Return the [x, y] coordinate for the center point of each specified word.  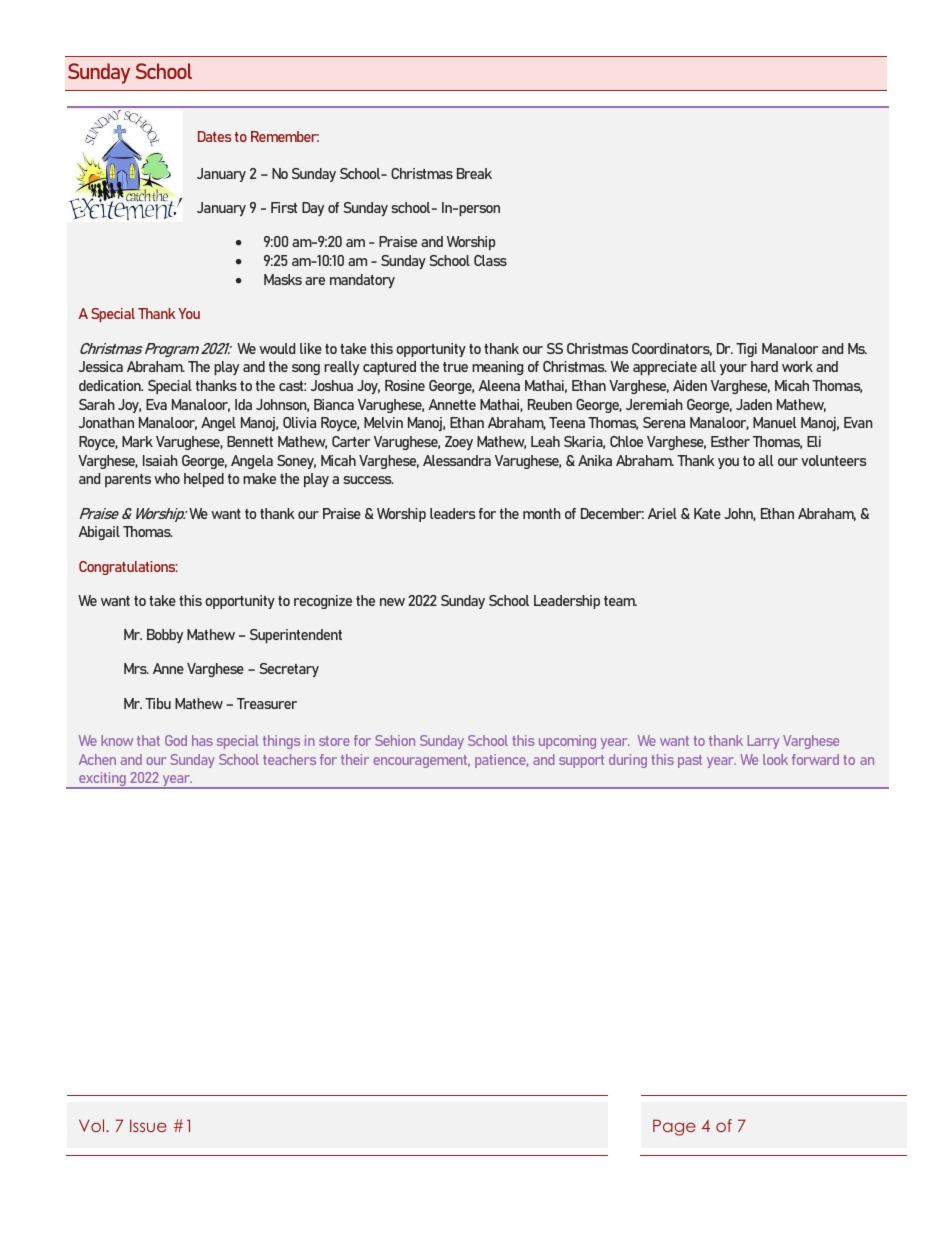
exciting [102, 780]
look [775, 759]
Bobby [165, 636]
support [581, 761]
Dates [214, 136]
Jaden [754, 404]
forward [815, 759]
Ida [243, 404]
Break [474, 173]
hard [764, 366]
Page [674, 1127]
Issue [148, 1125]
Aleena [499, 385]
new [392, 602]
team [620, 601]
